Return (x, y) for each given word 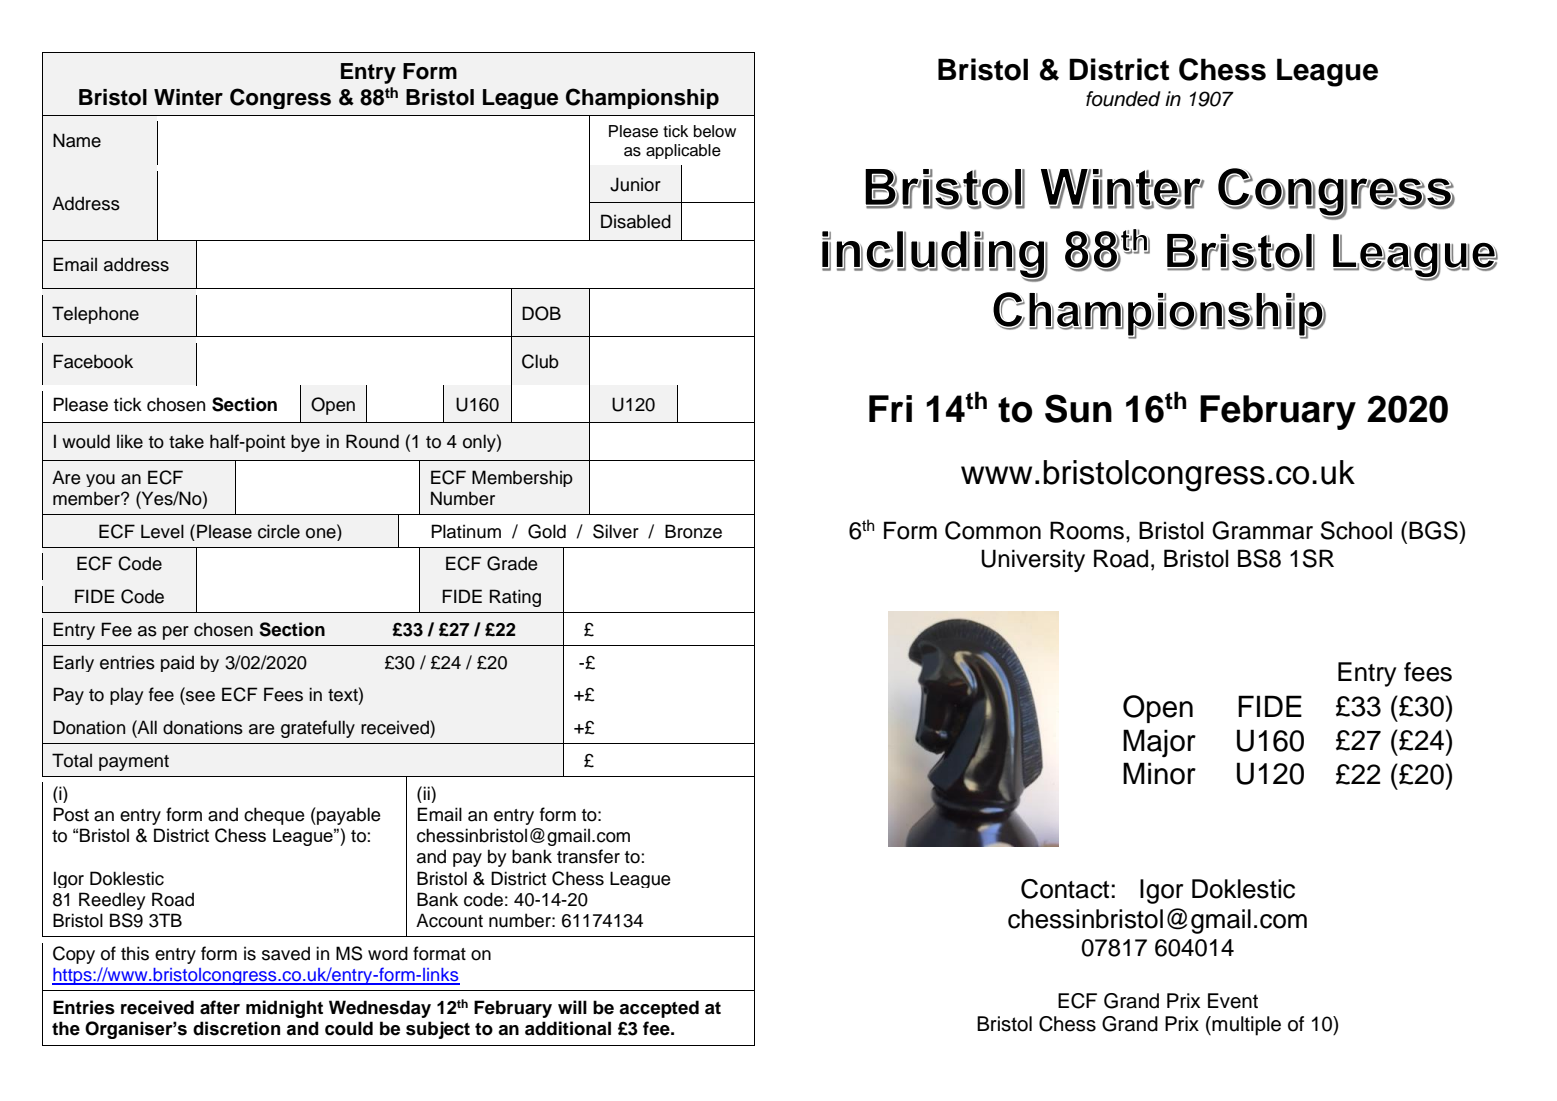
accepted (659, 1009)
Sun (1078, 408)
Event (1233, 1001)
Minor (1159, 773)
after (220, 1007)
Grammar (1262, 530)
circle (279, 531)
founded (1123, 99)
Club (540, 361)
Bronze (693, 531)
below (715, 131)
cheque (274, 816)
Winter (188, 97)
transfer (588, 856)
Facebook (93, 361)
